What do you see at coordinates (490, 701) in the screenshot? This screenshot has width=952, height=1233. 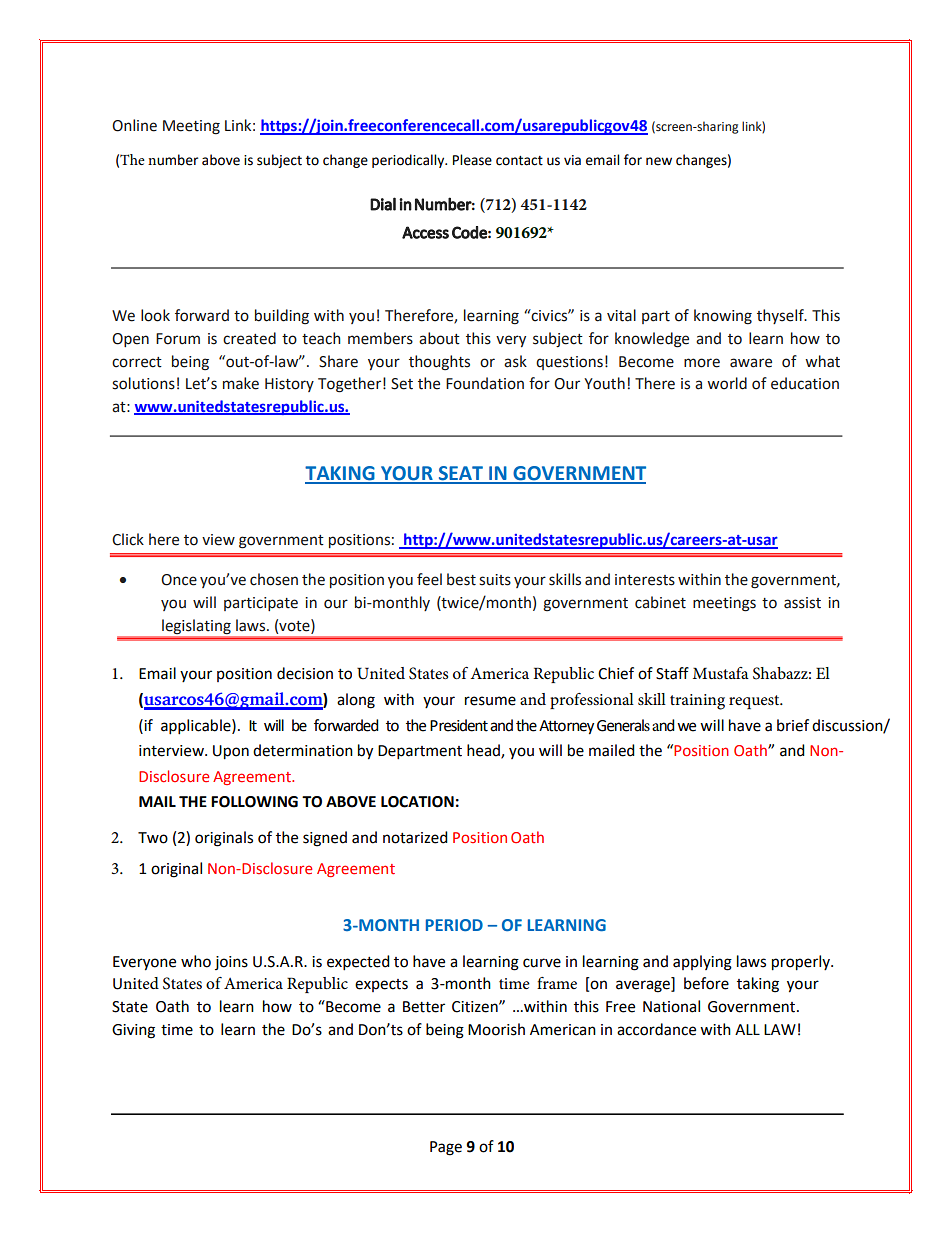 I see `resume` at bounding box center [490, 701].
